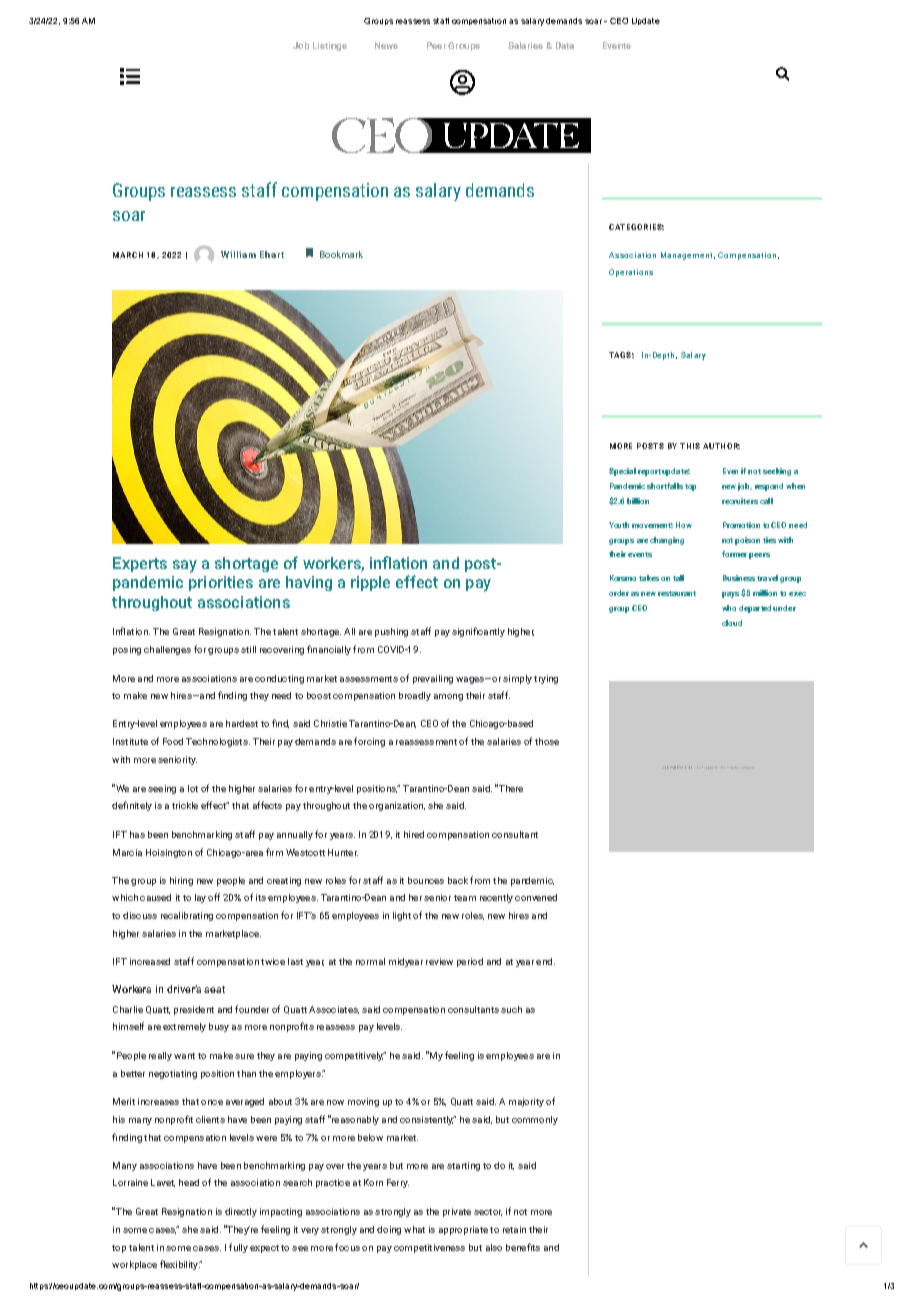 The height and width of the document is (1308, 924). I want to click on significantly, so click(478, 632).
